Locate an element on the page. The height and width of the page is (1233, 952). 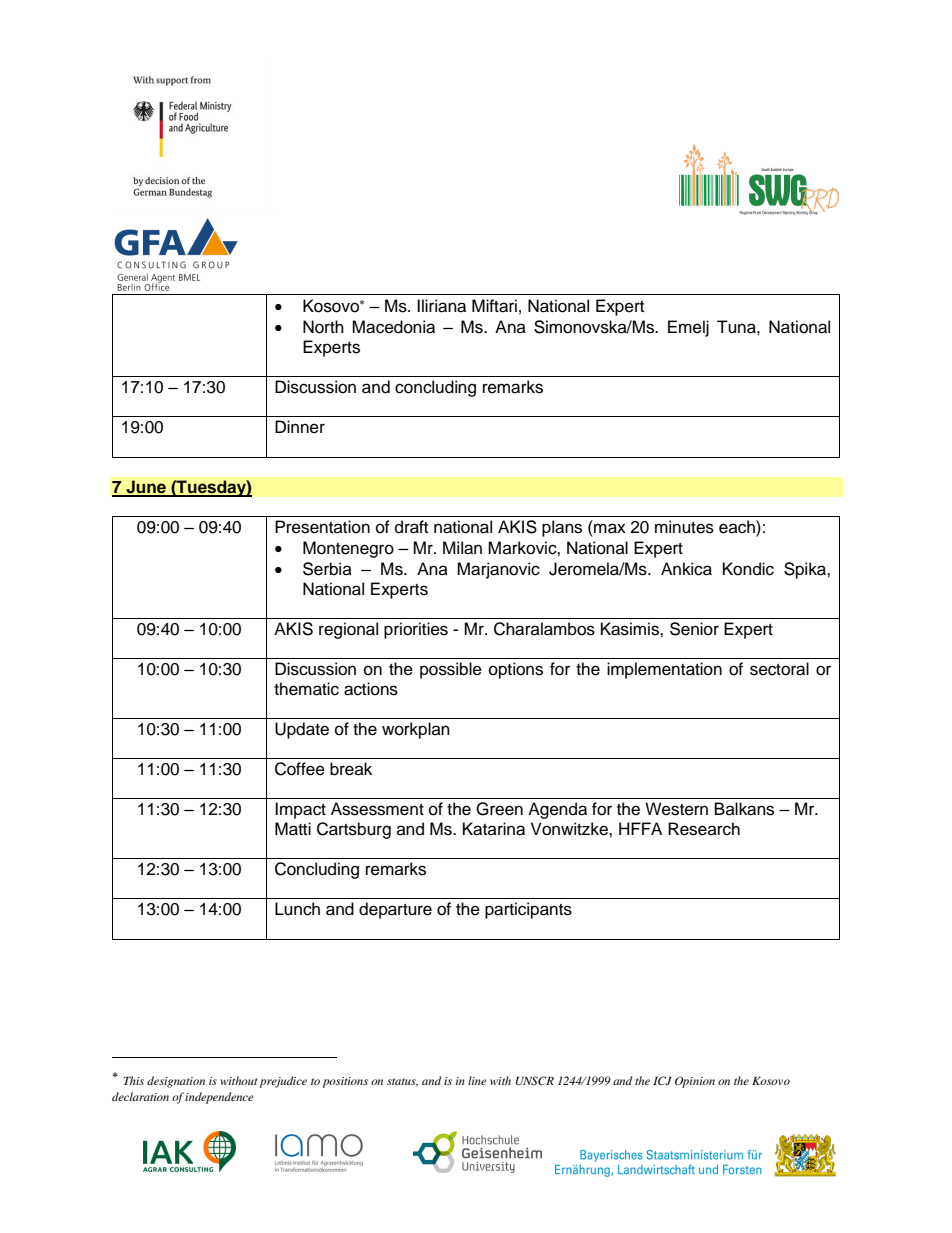
possible is located at coordinates (451, 670).
